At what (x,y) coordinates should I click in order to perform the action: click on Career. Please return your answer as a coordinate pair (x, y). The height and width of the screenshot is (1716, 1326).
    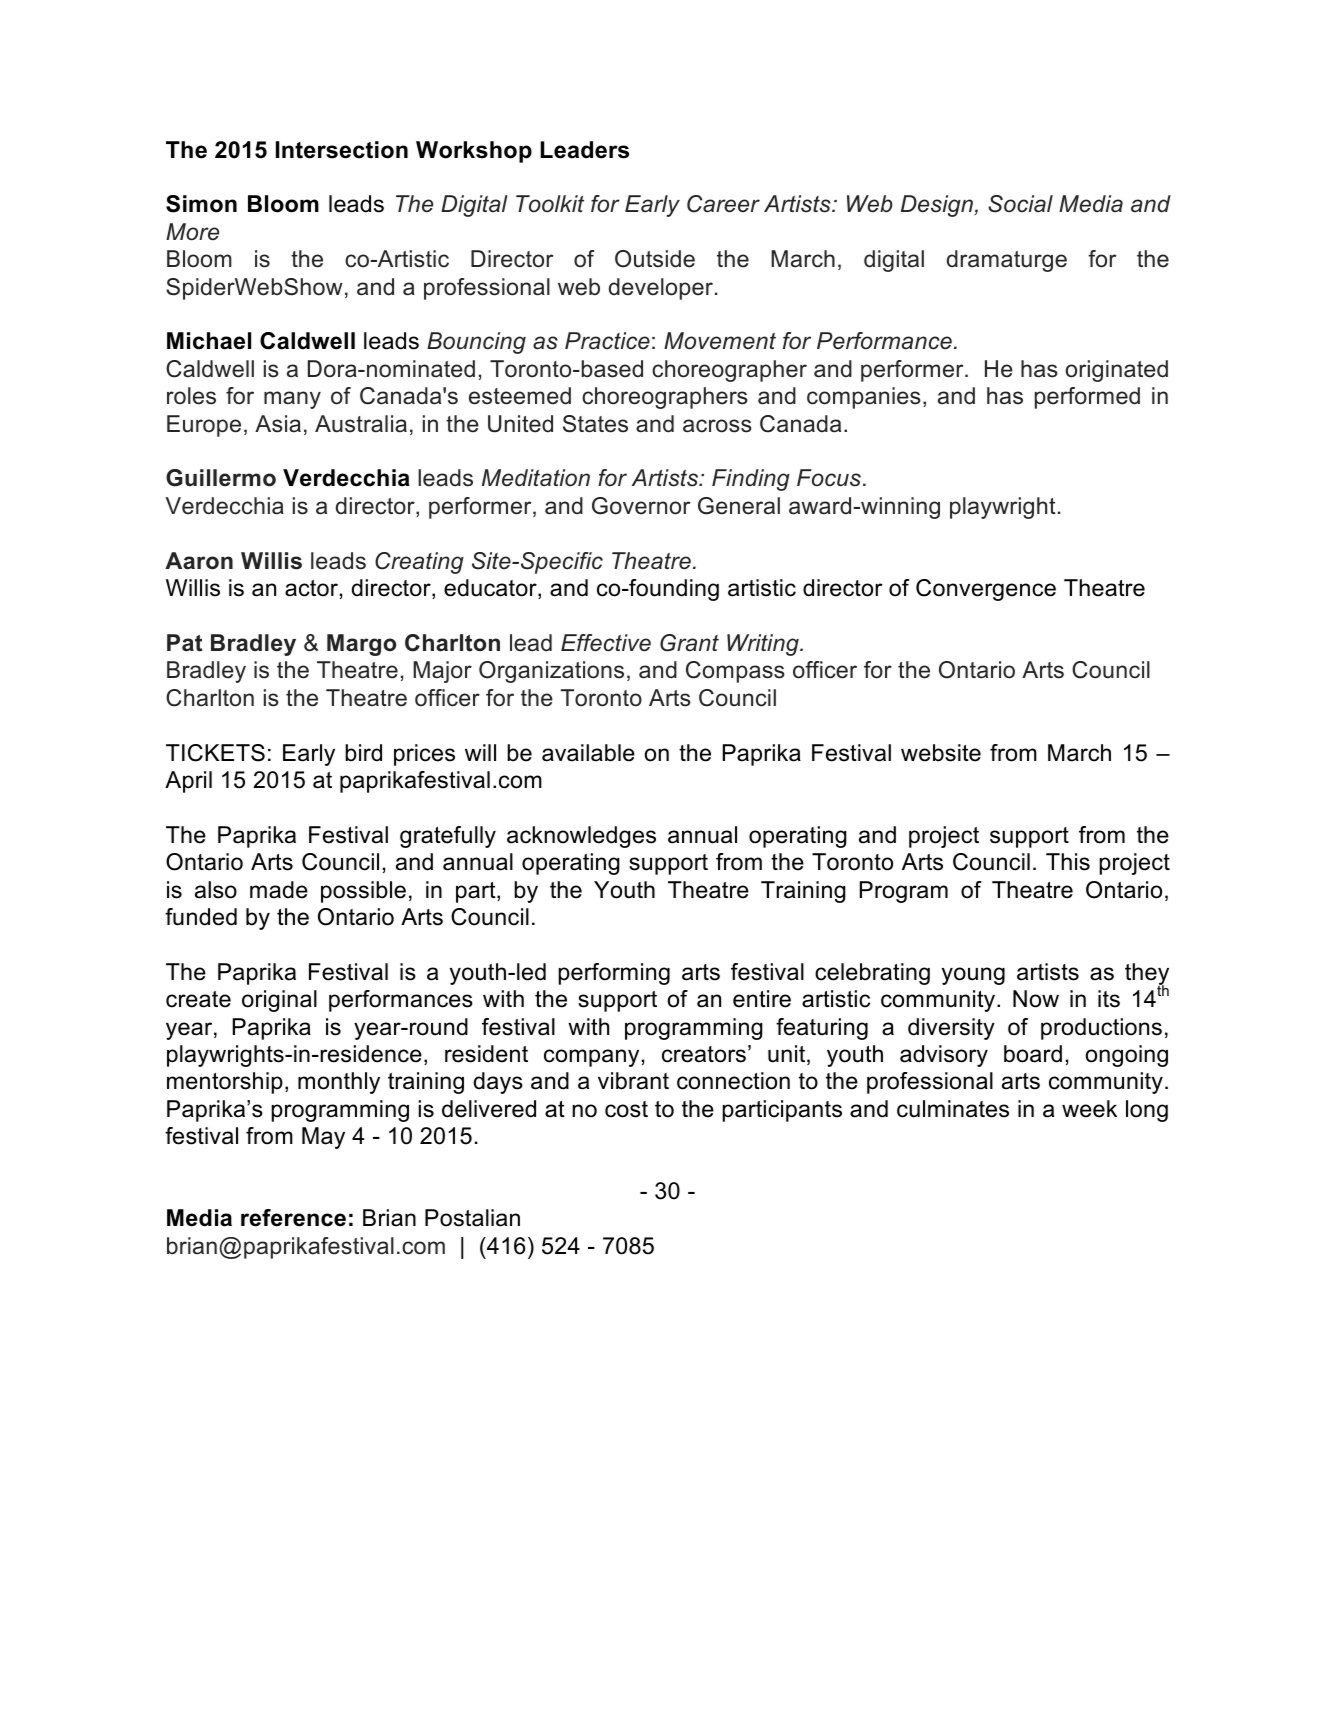
    Looking at the image, I should click on (723, 204).
